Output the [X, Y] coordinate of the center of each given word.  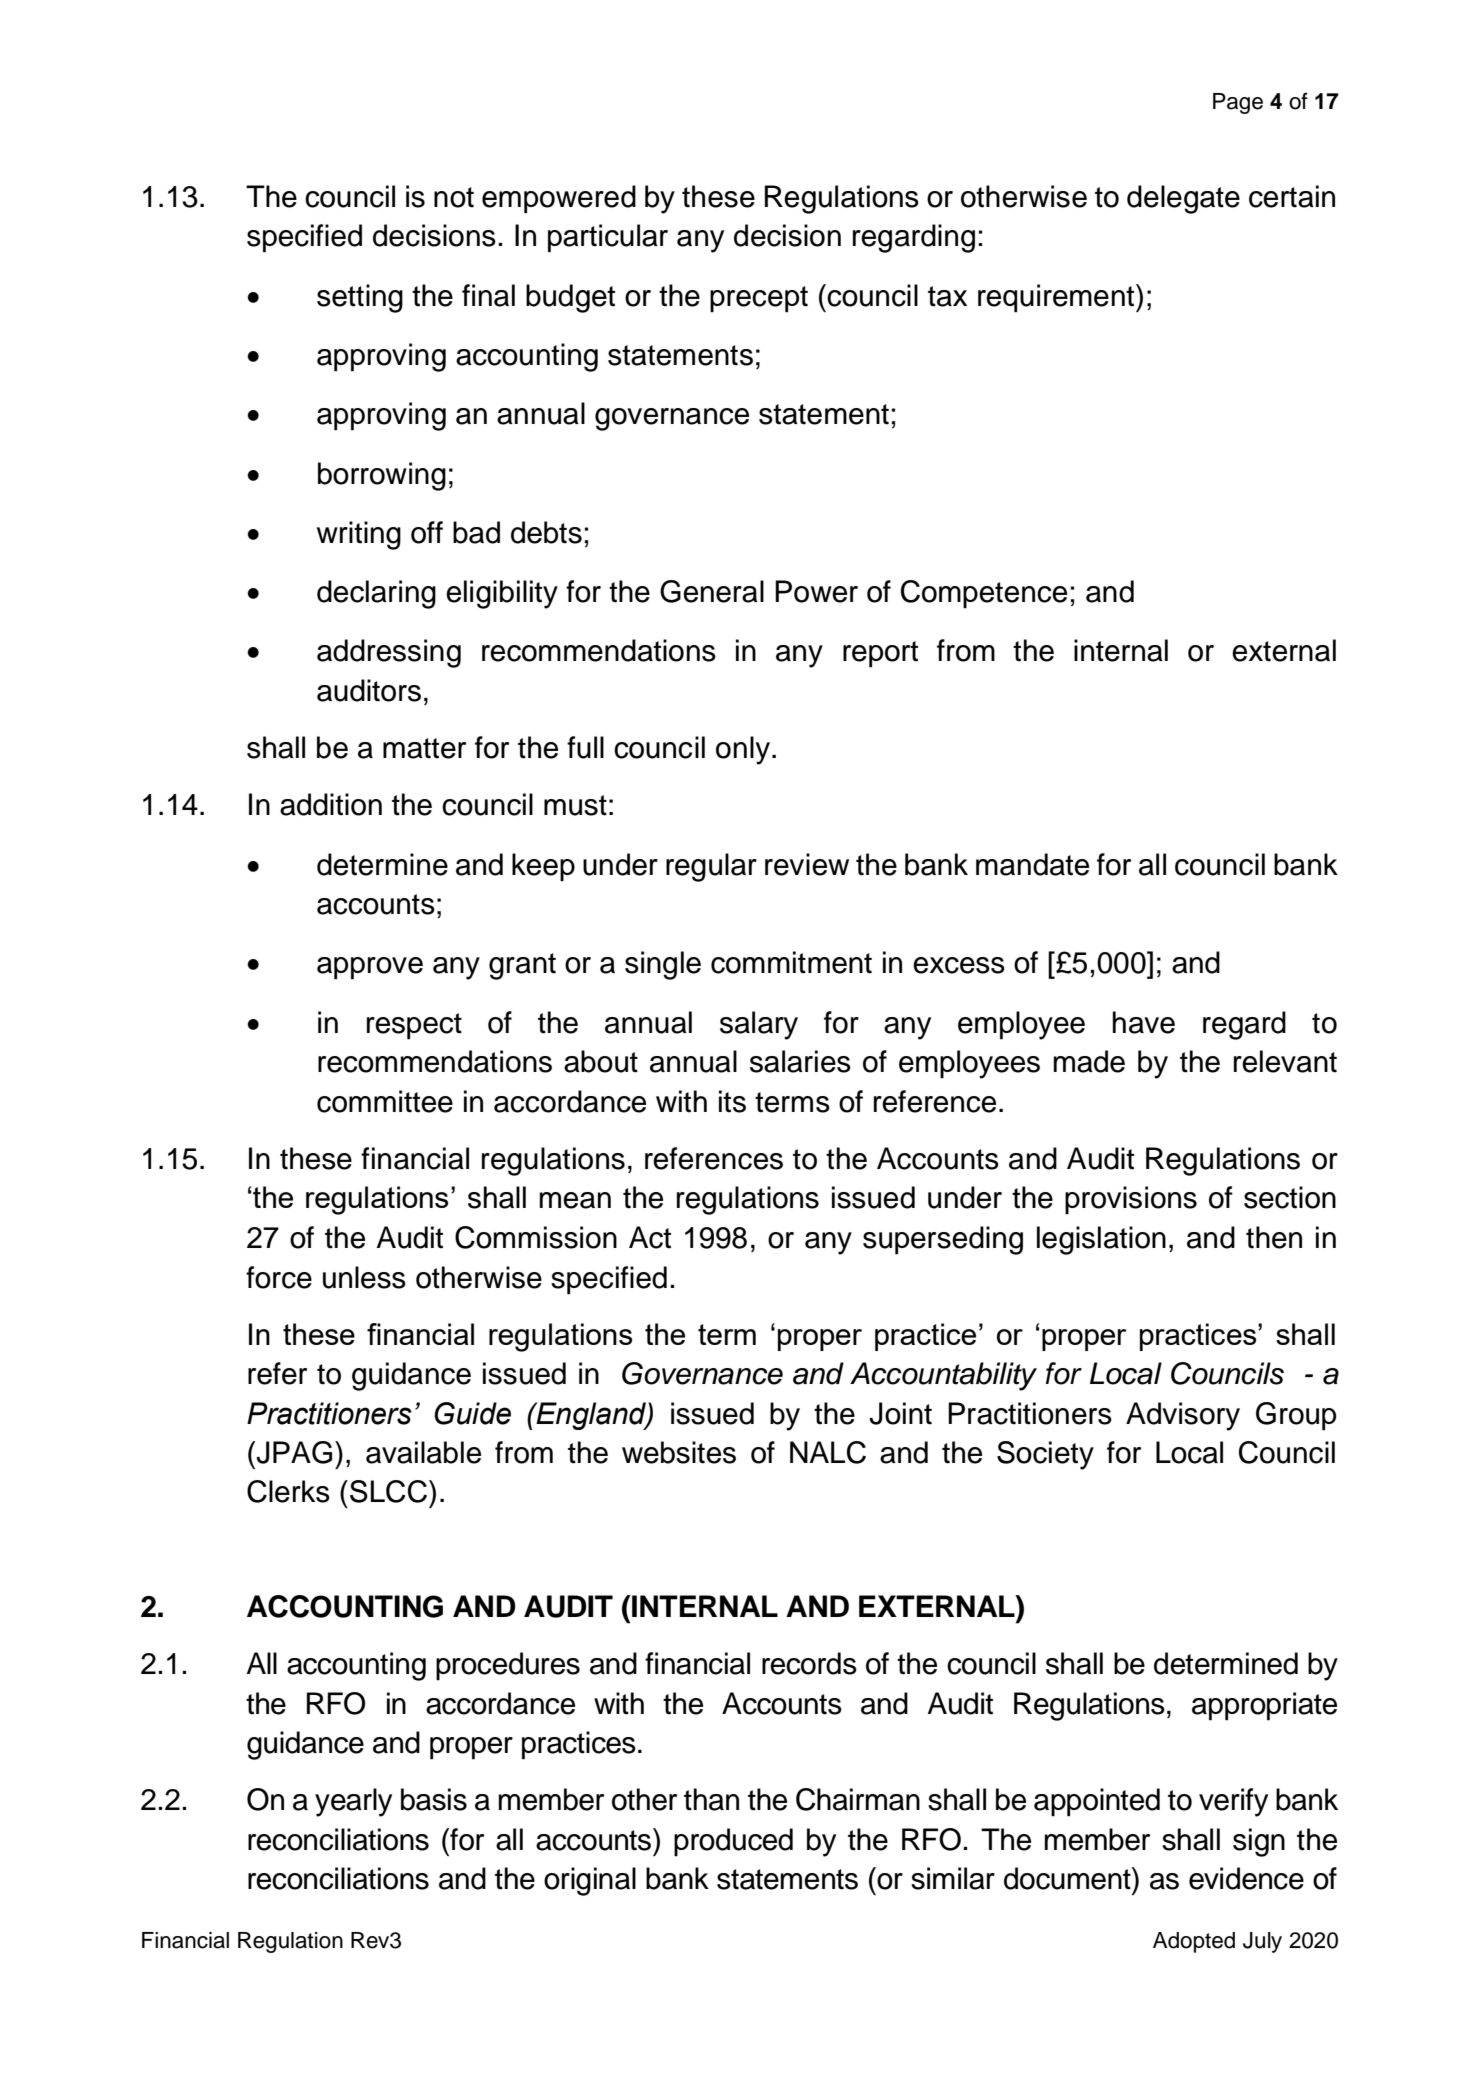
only [743, 750]
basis [434, 1799]
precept [759, 299]
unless [364, 1277]
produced [733, 1842]
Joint [900, 1413]
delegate [1183, 199]
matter [424, 748]
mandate [1032, 864]
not [454, 197]
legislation [1101, 1240]
